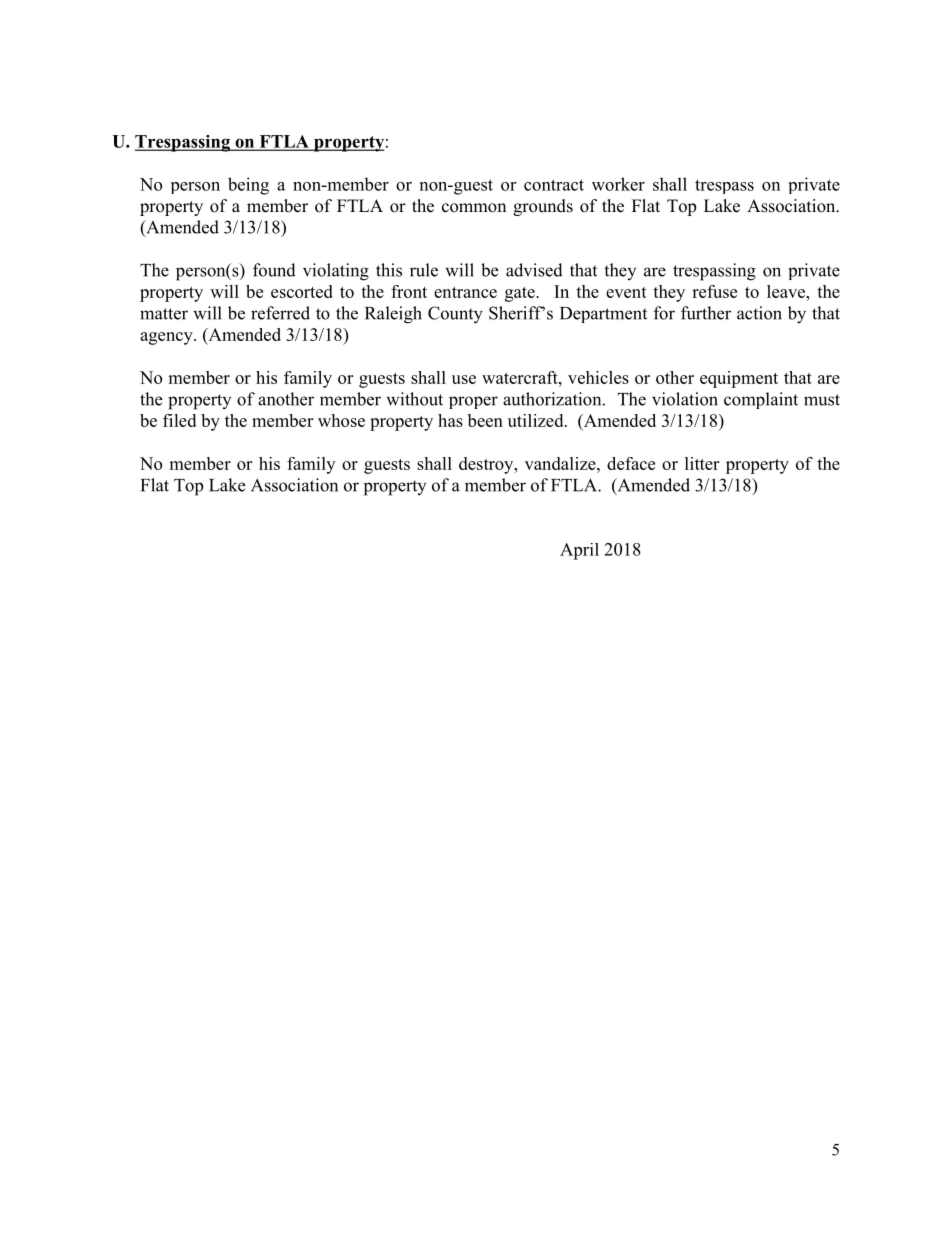  Describe the element at coordinates (474, 208) in the page. I see `common` at that location.
